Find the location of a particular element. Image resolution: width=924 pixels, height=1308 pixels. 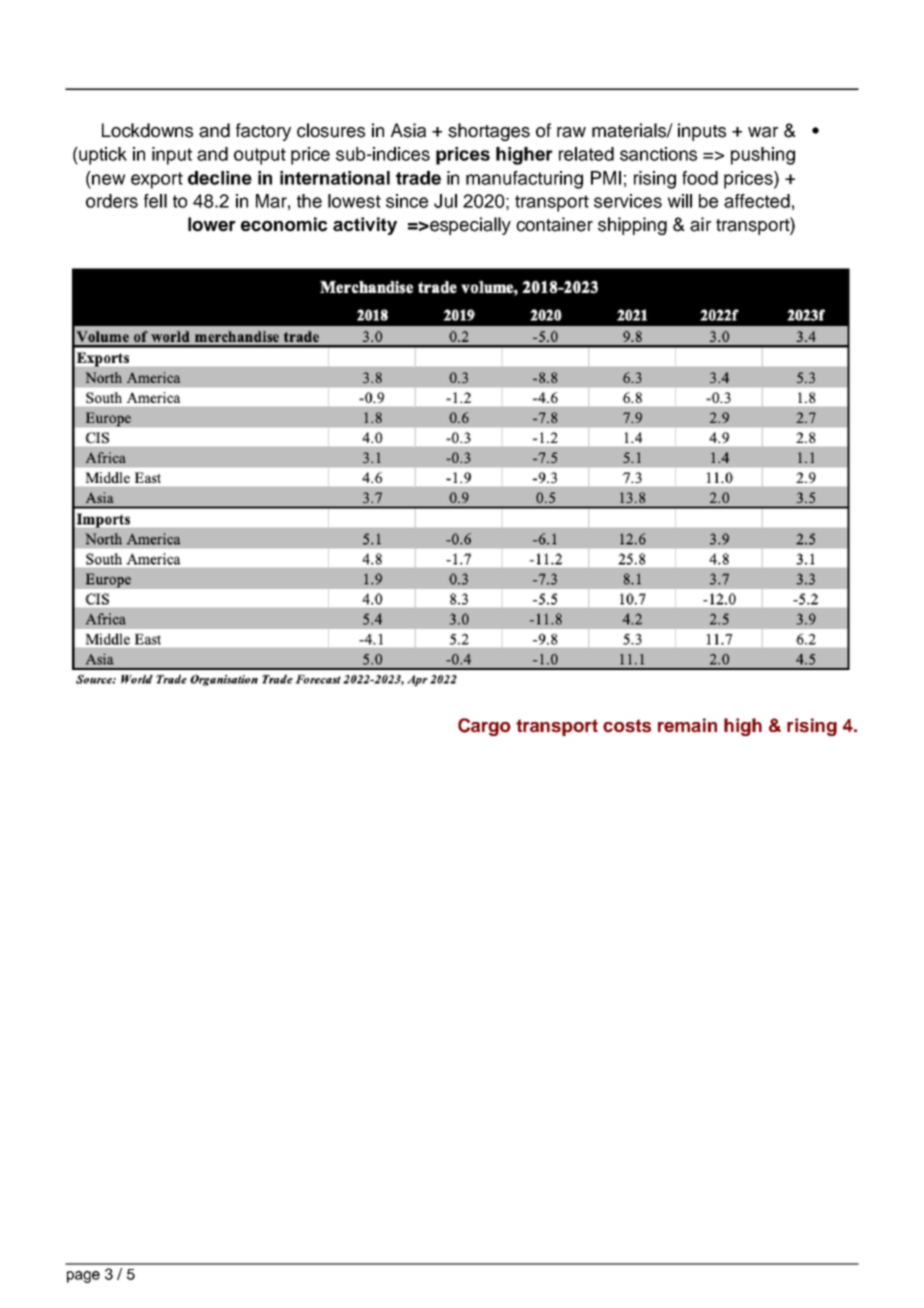

Cargo is located at coordinates (484, 727).
